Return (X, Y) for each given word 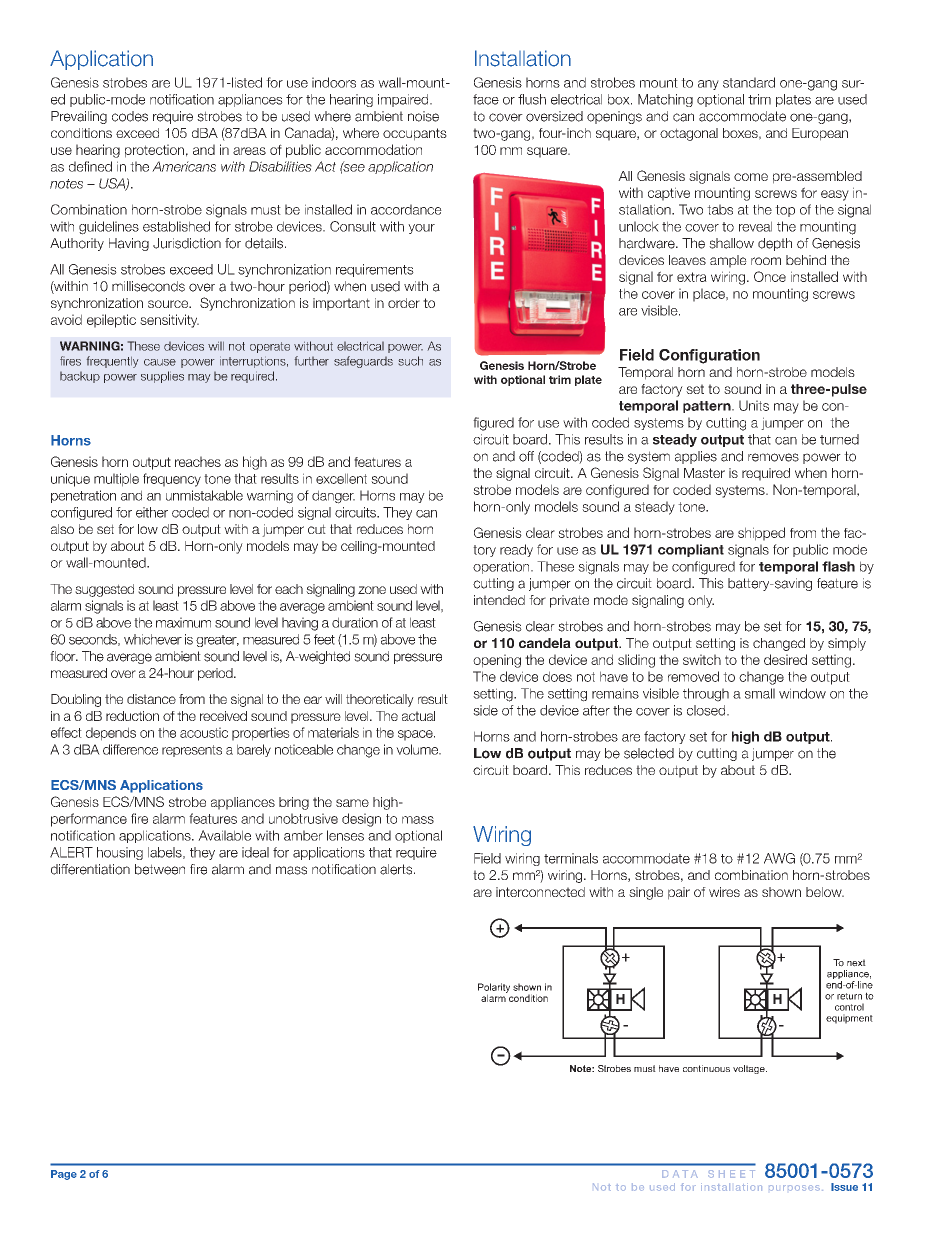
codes (130, 116)
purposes (794, 1188)
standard (749, 82)
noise (423, 116)
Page (64, 1175)
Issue (844, 1187)
